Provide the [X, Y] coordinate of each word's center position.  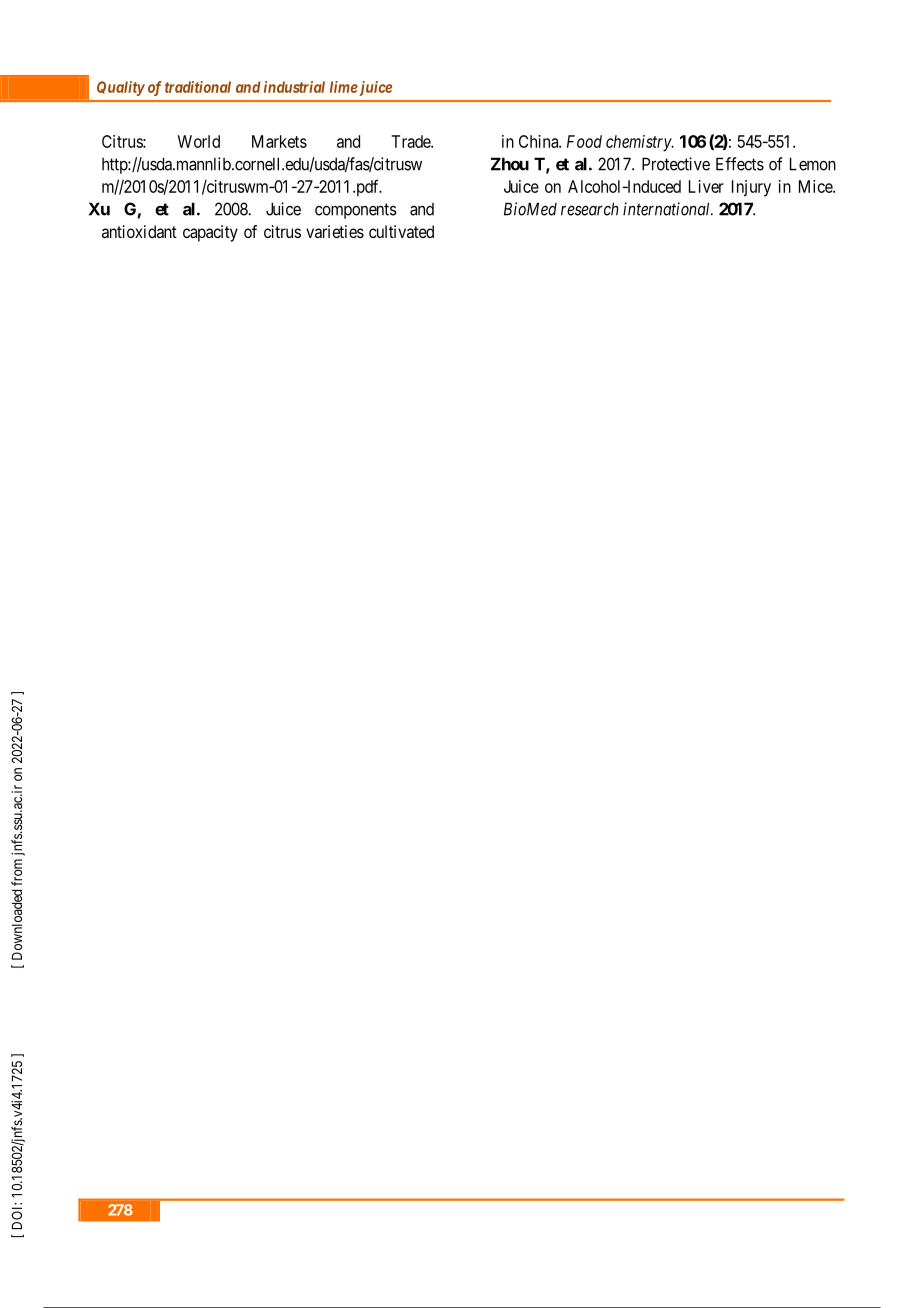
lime [344, 87]
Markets [279, 141]
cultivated [401, 231]
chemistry [639, 143]
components [356, 211]
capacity [210, 233]
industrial [294, 87]
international [668, 209]
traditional [198, 87]
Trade [411, 141]
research [589, 209]
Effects [740, 164]
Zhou [510, 164]
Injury [751, 188]
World [198, 141]
